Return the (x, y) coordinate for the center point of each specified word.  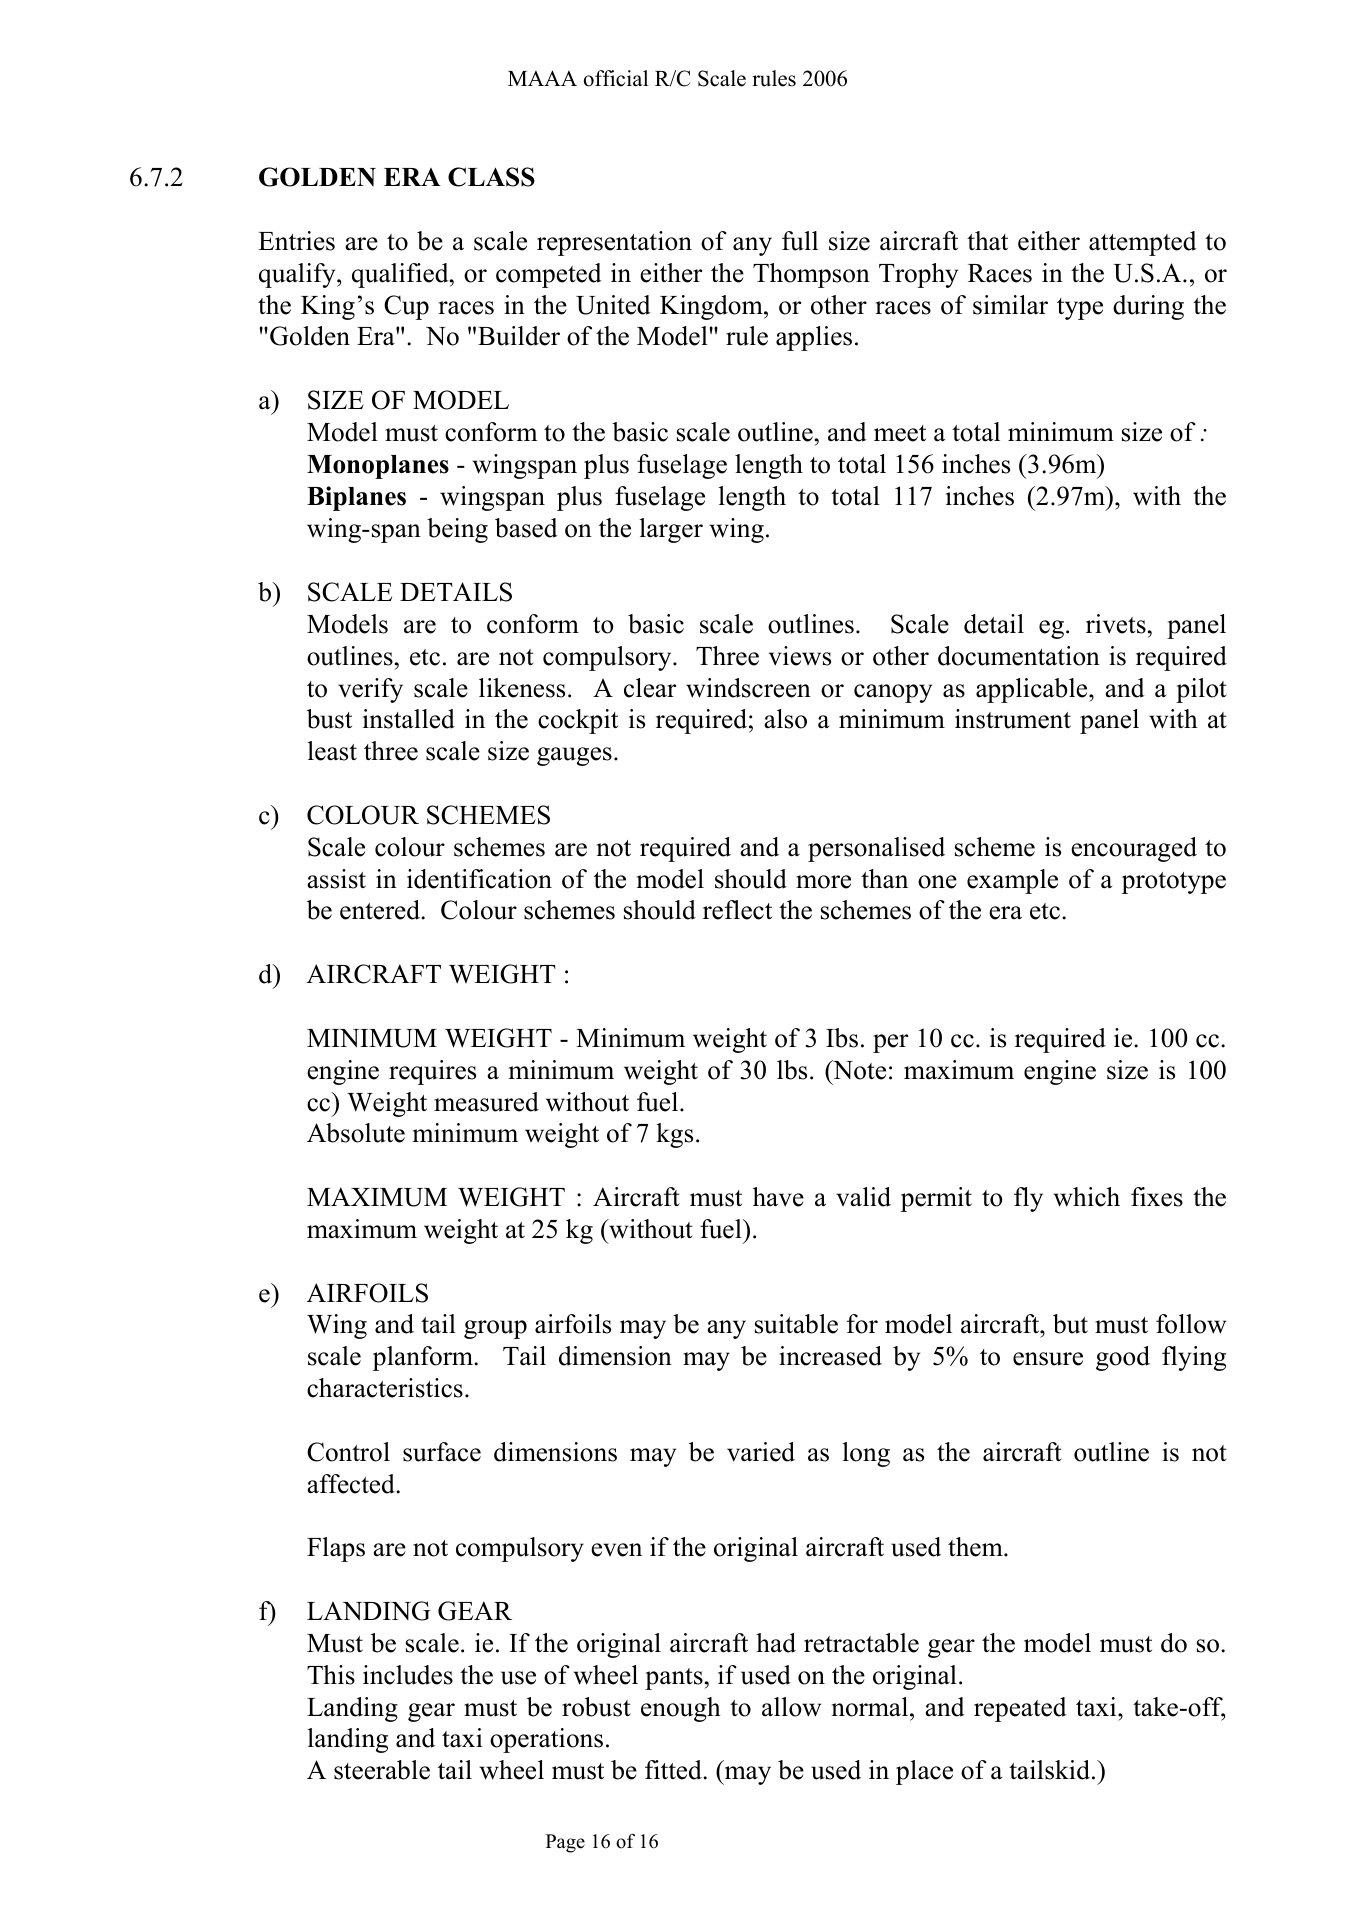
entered (381, 910)
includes (408, 1675)
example (1012, 881)
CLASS (491, 177)
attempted (1143, 243)
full (800, 241)
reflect (737, 910)
